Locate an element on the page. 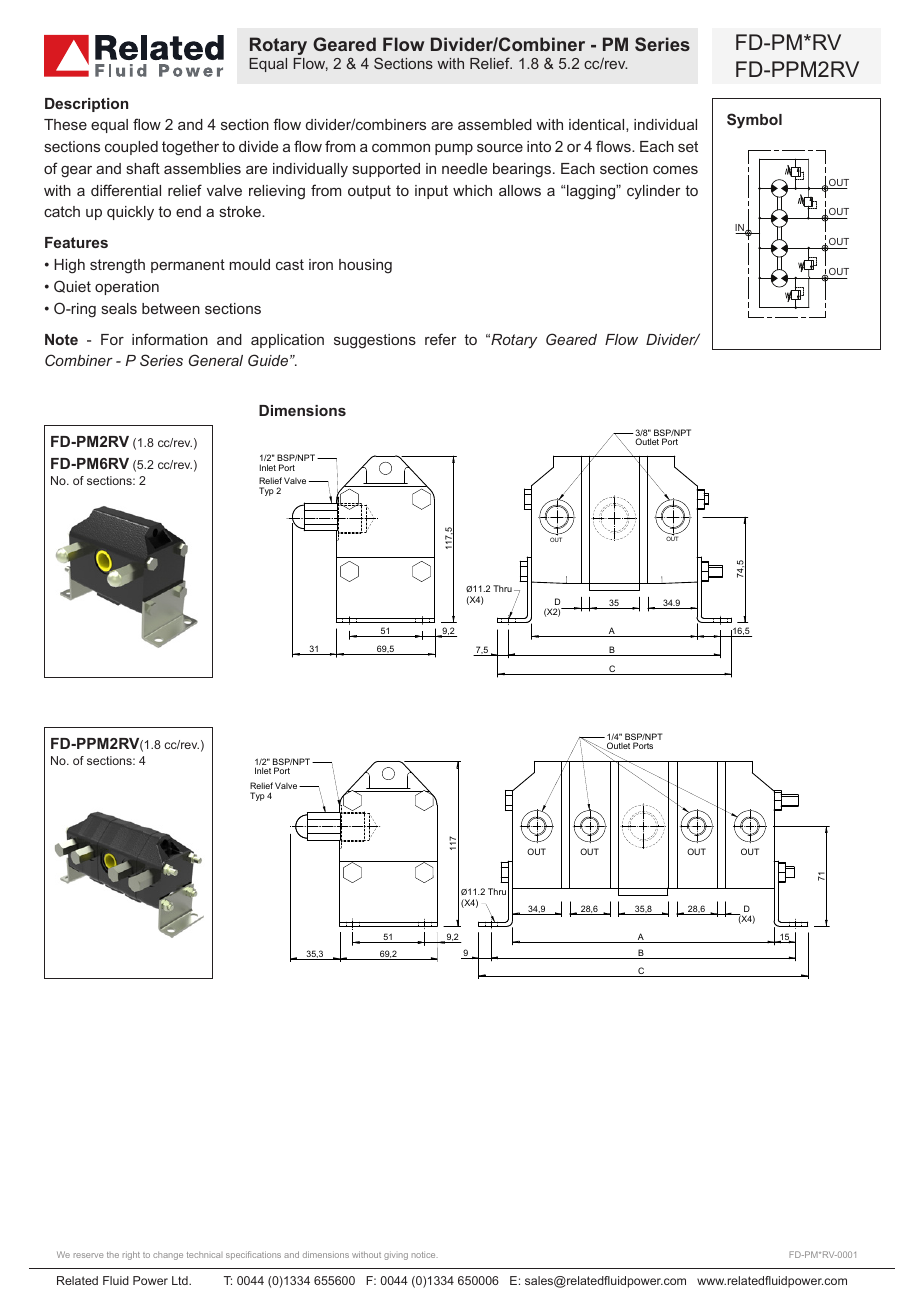 The width and height of the document is (924, 1308). common is located at coordinates (401, 148).
